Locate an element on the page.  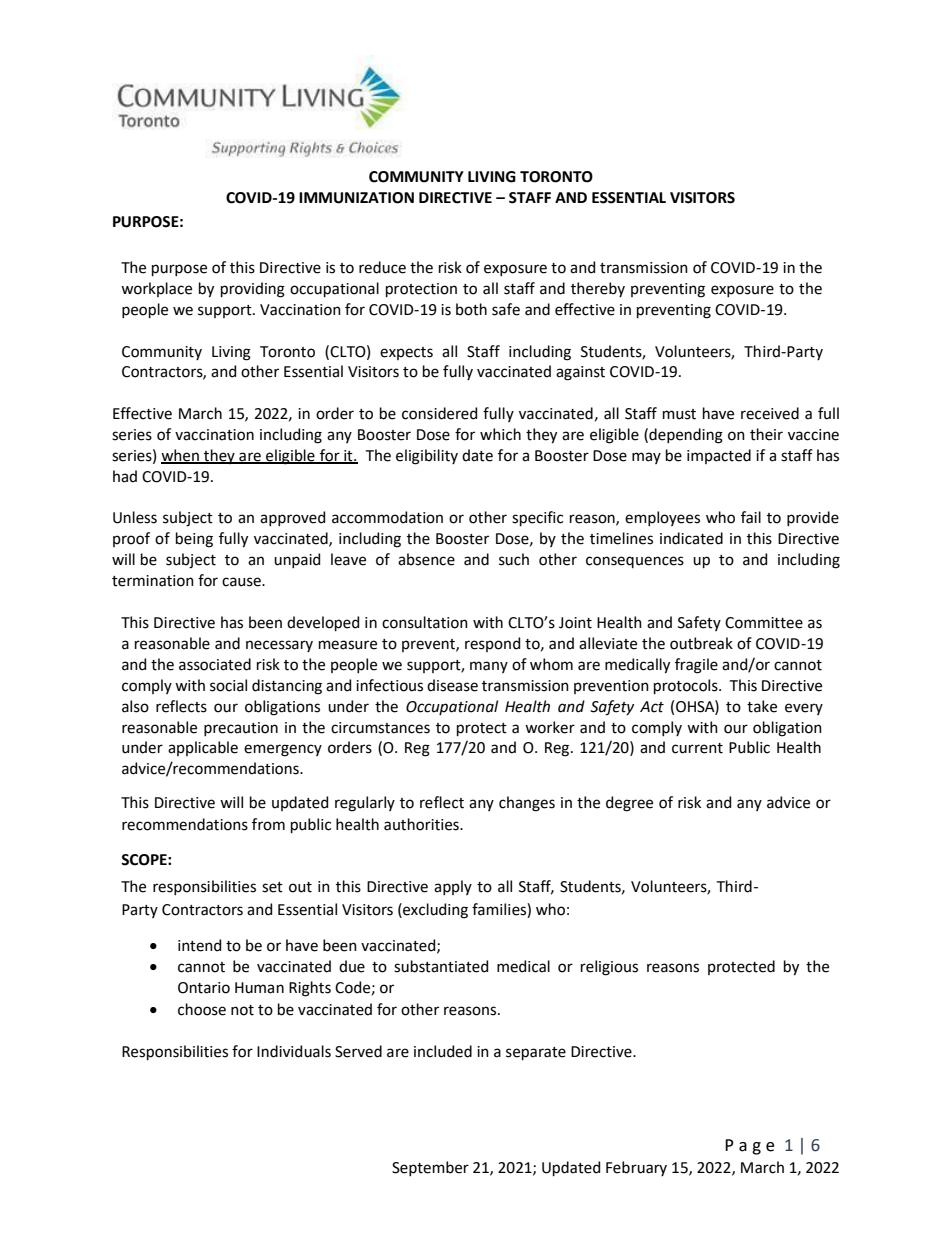
disease is located at coordinates (452, 685).
